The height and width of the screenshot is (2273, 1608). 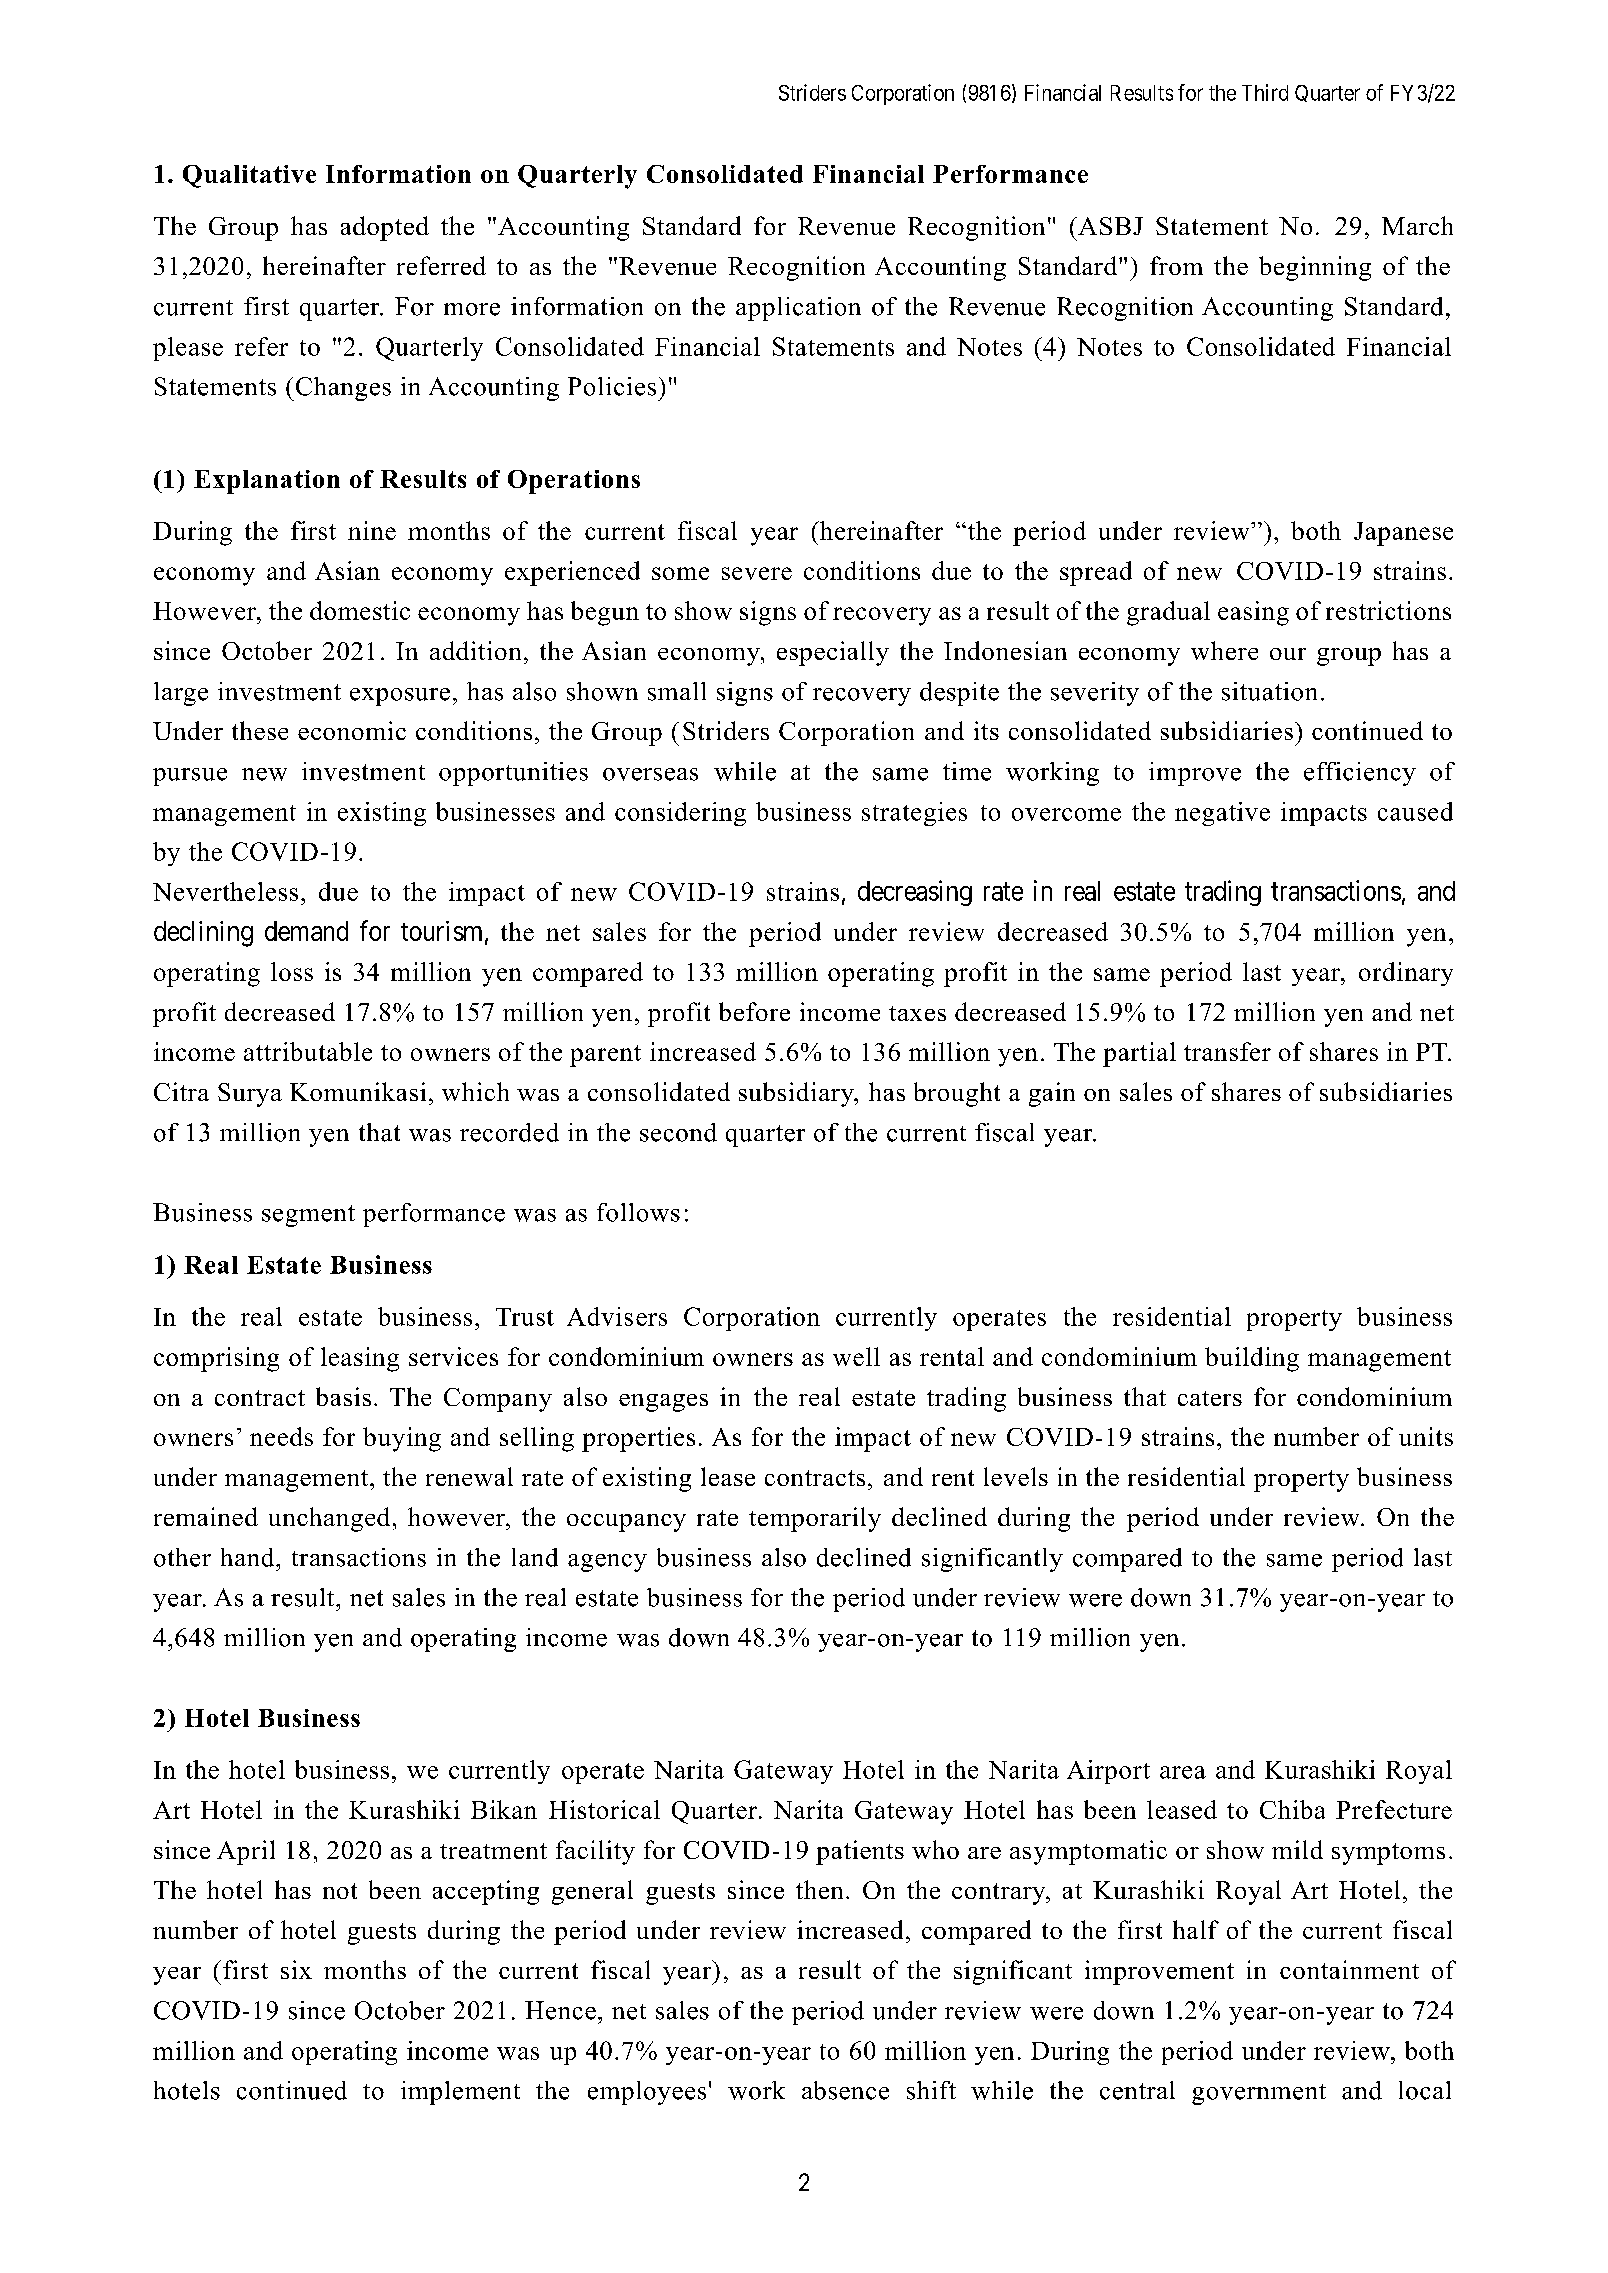 What do you see at coordinates (757, 573) in the screenshot?
I see `severe` at bounding box center [757, 573].
